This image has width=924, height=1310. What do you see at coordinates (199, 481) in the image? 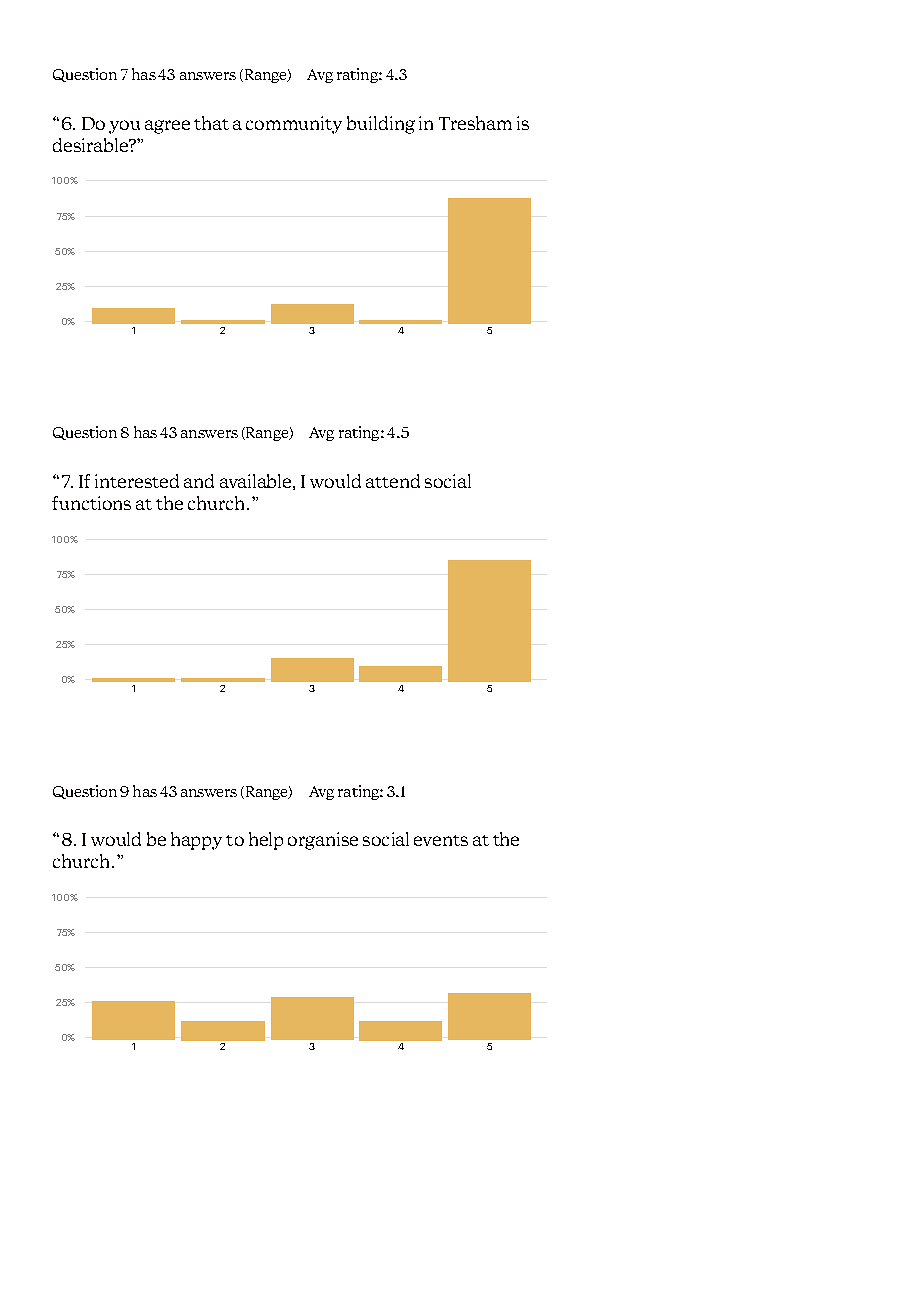
I see `and` at bounding box center [199, 481].
